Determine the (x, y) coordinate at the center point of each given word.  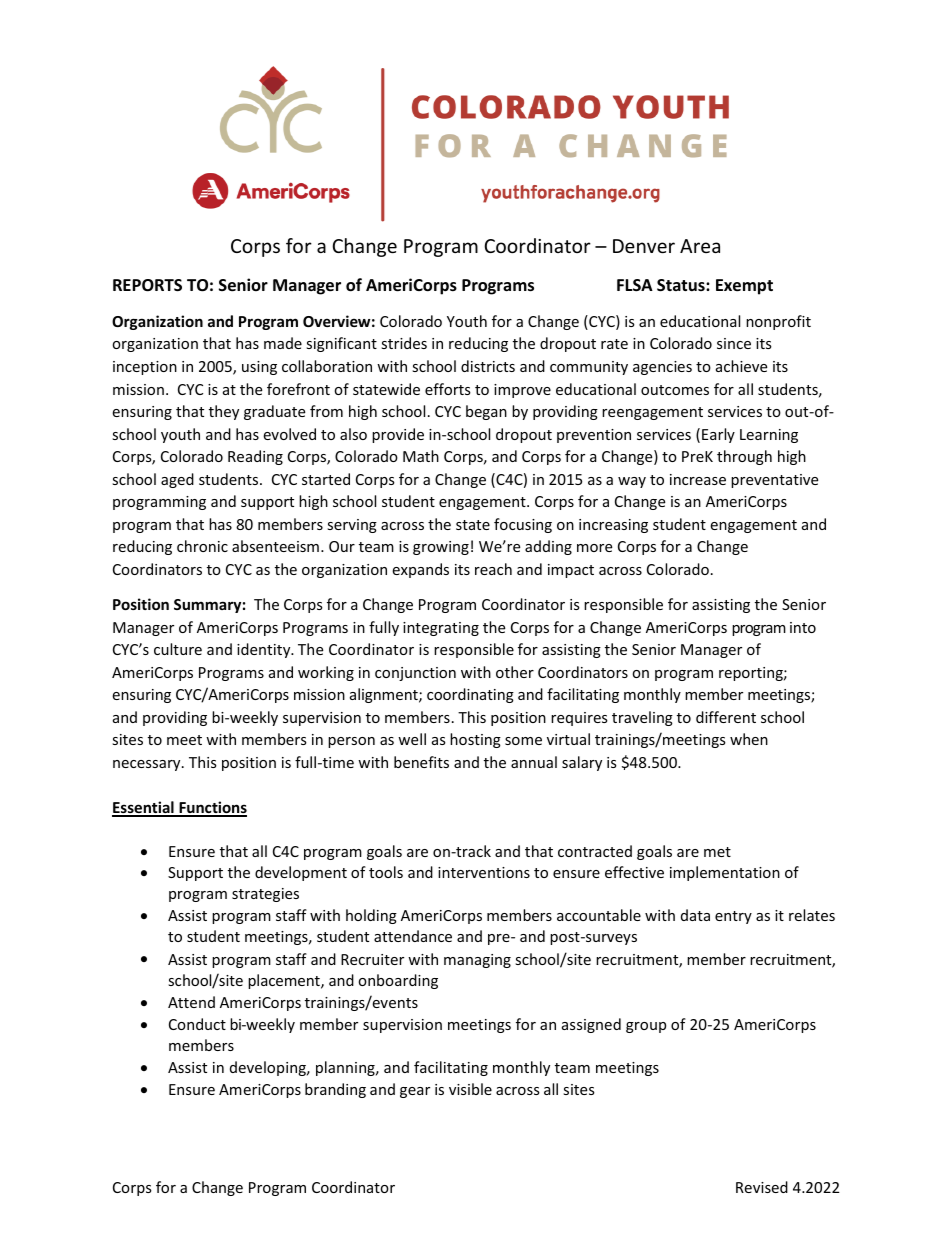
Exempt (744, 287)
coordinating (470, 695)
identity (265, 650)
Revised (762, 1187)
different (726, 717)
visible (470, 1089)
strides (404, 343)
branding (335, 1090)
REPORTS (147, 285)
